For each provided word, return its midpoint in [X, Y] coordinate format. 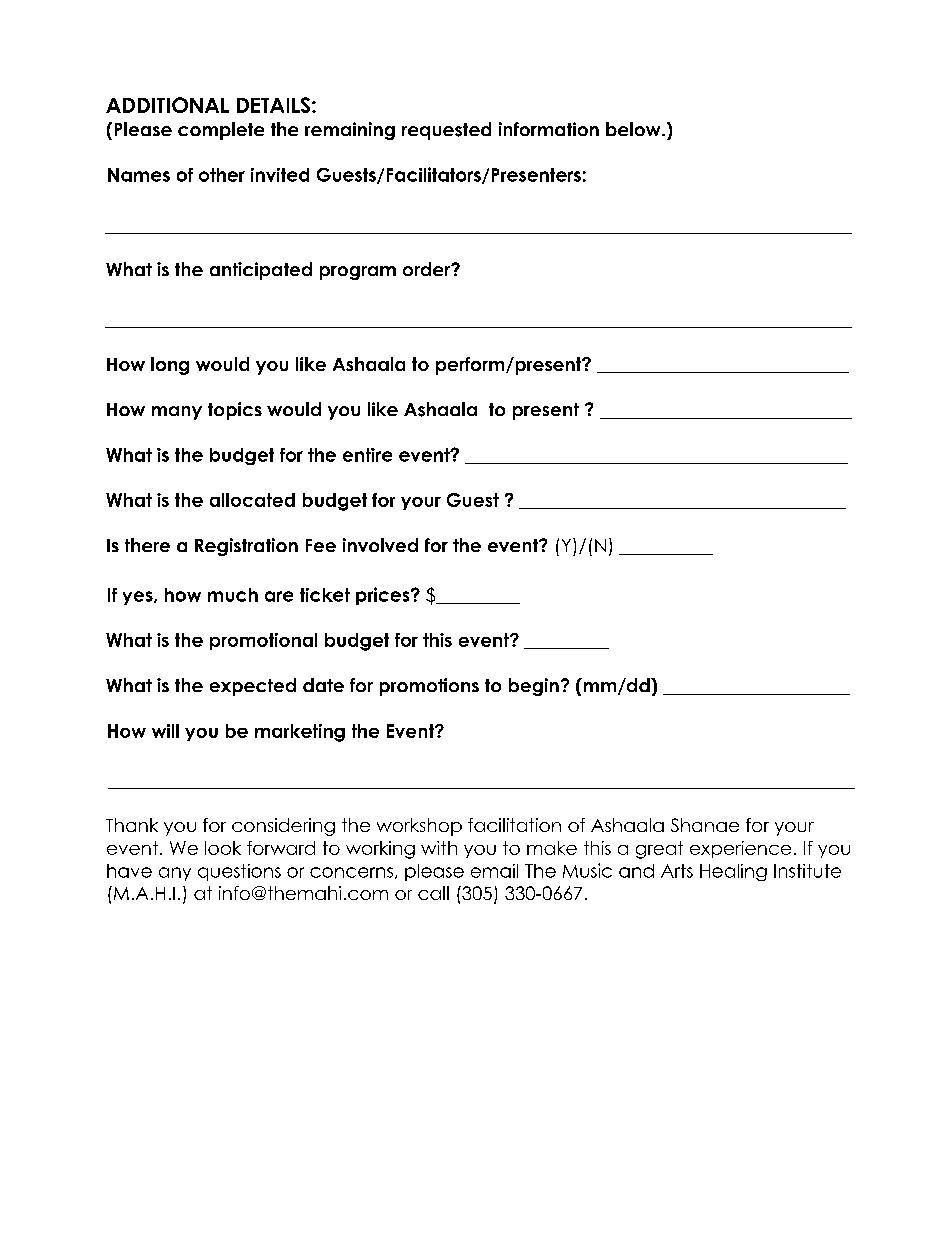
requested [446, 131]
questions [239, 872]
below [634, 129]
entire [367, 455]
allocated [252, 500]
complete [221, 131]
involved [380, 545]
